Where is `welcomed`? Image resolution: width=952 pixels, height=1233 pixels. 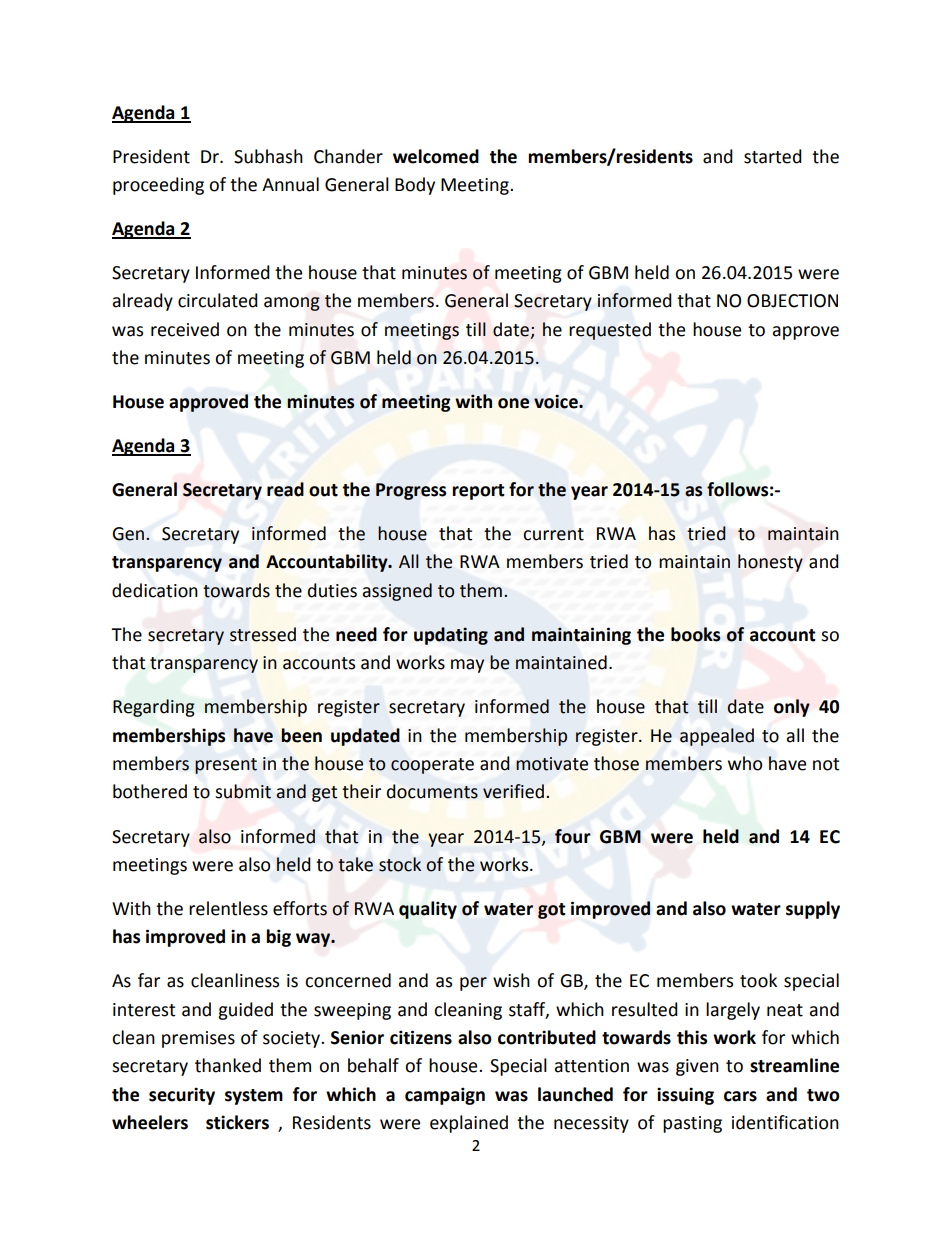
welcomed is located at coordinates (436, 156).
